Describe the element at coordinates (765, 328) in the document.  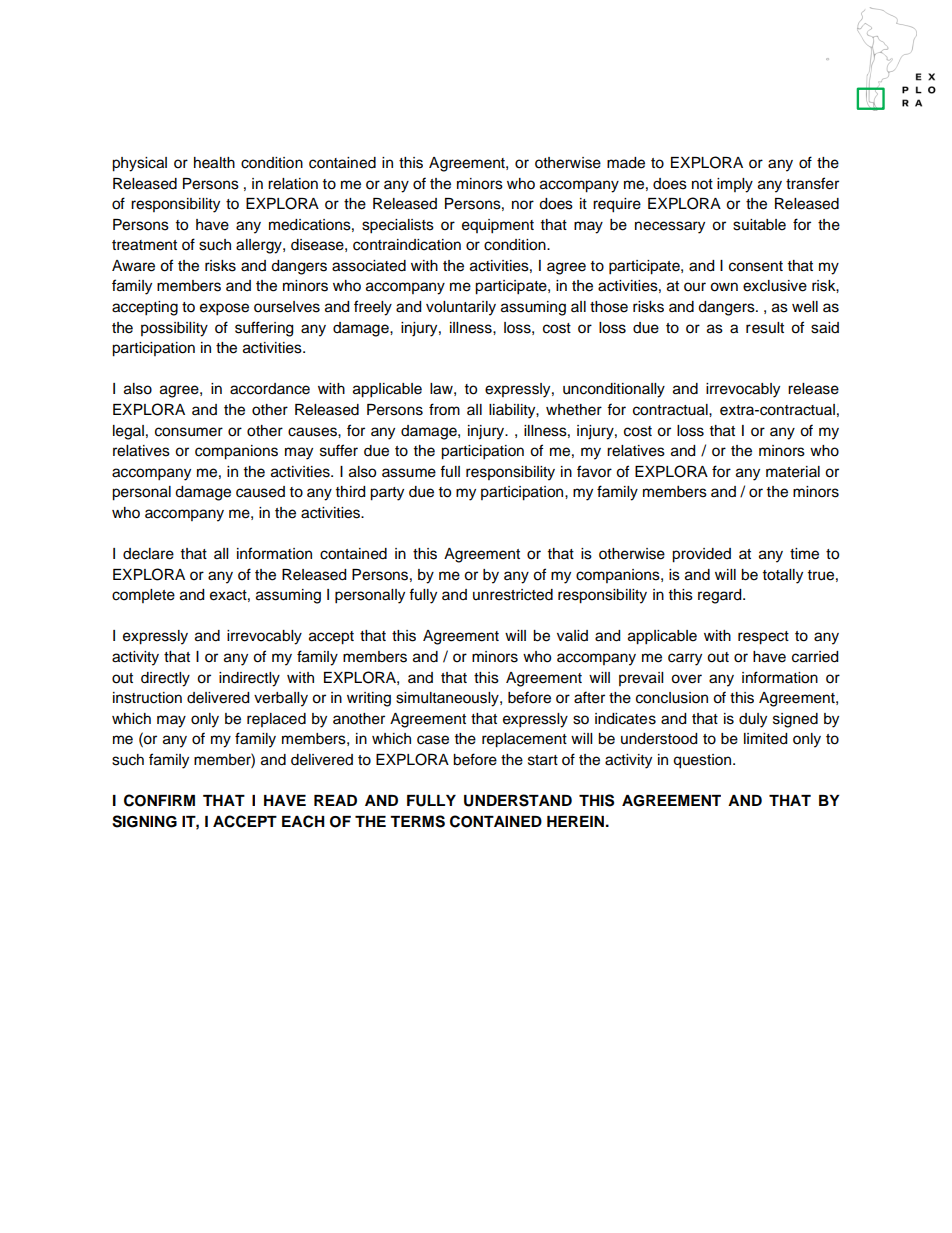
I see `result` at that location.
